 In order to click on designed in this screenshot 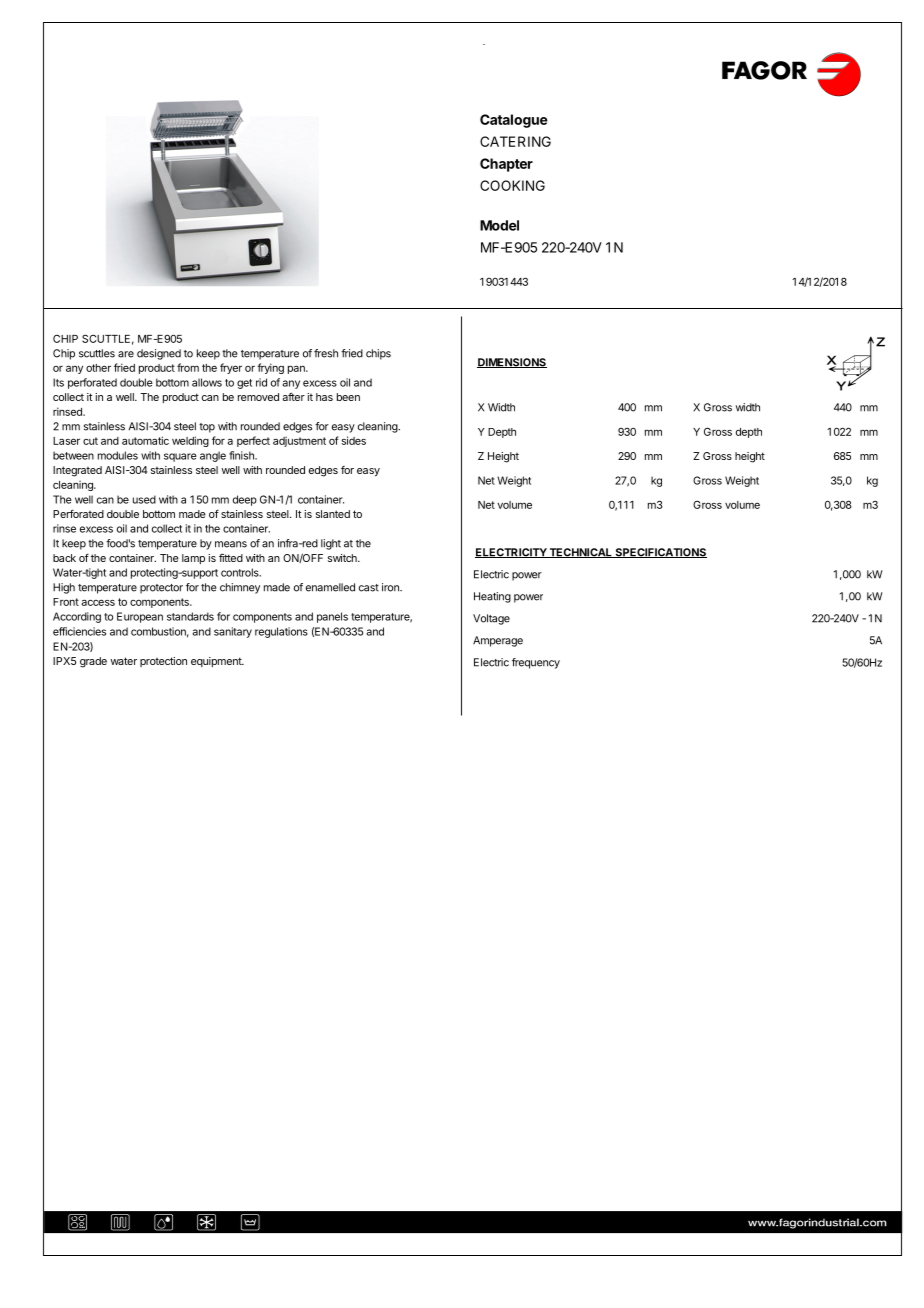, I will do `click(159, 354)`.
